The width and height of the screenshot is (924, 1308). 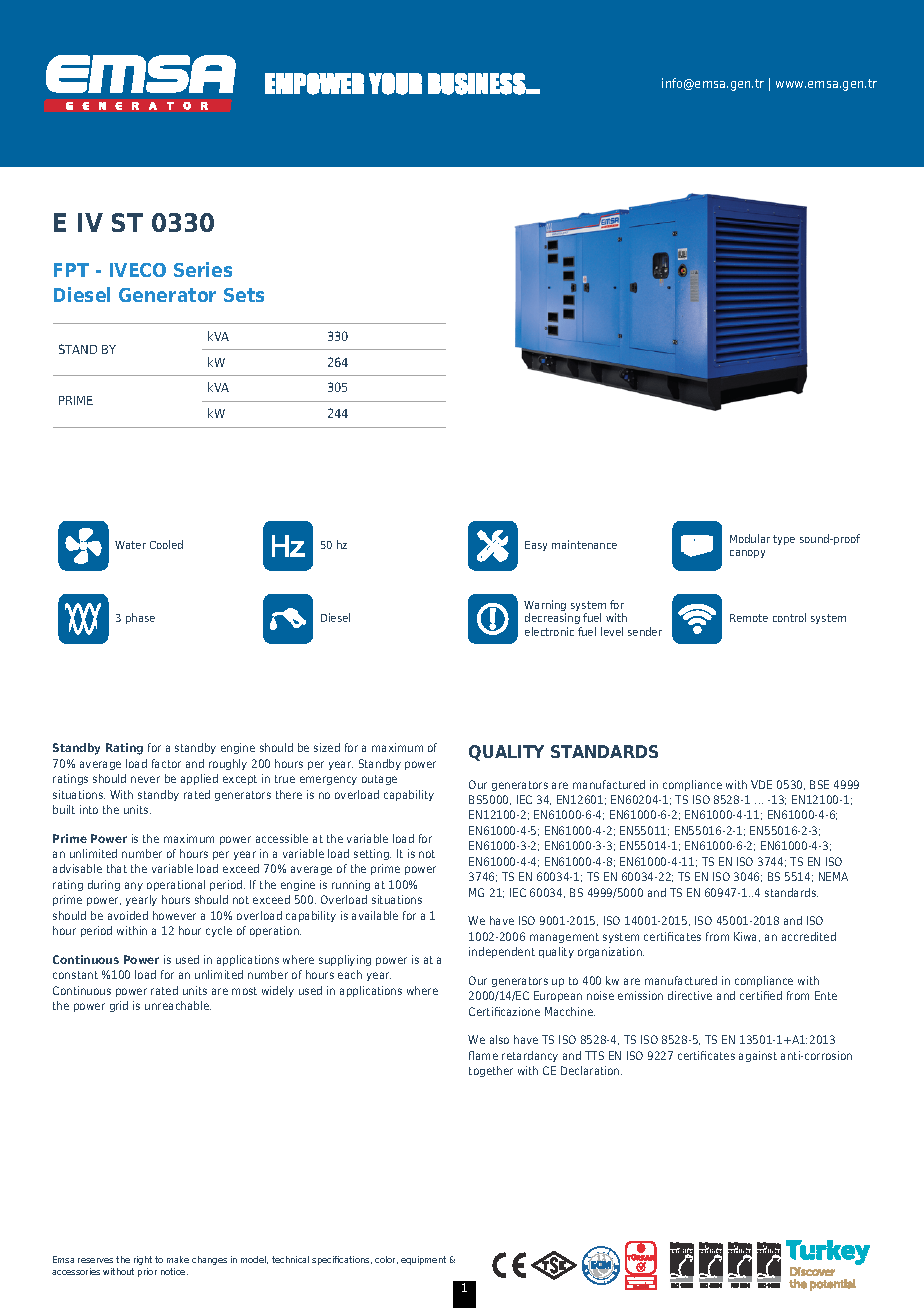 What do you see at coordinates (758, 1056) in the screenshot?
I see `against` at bounding box center [758, 1056].
